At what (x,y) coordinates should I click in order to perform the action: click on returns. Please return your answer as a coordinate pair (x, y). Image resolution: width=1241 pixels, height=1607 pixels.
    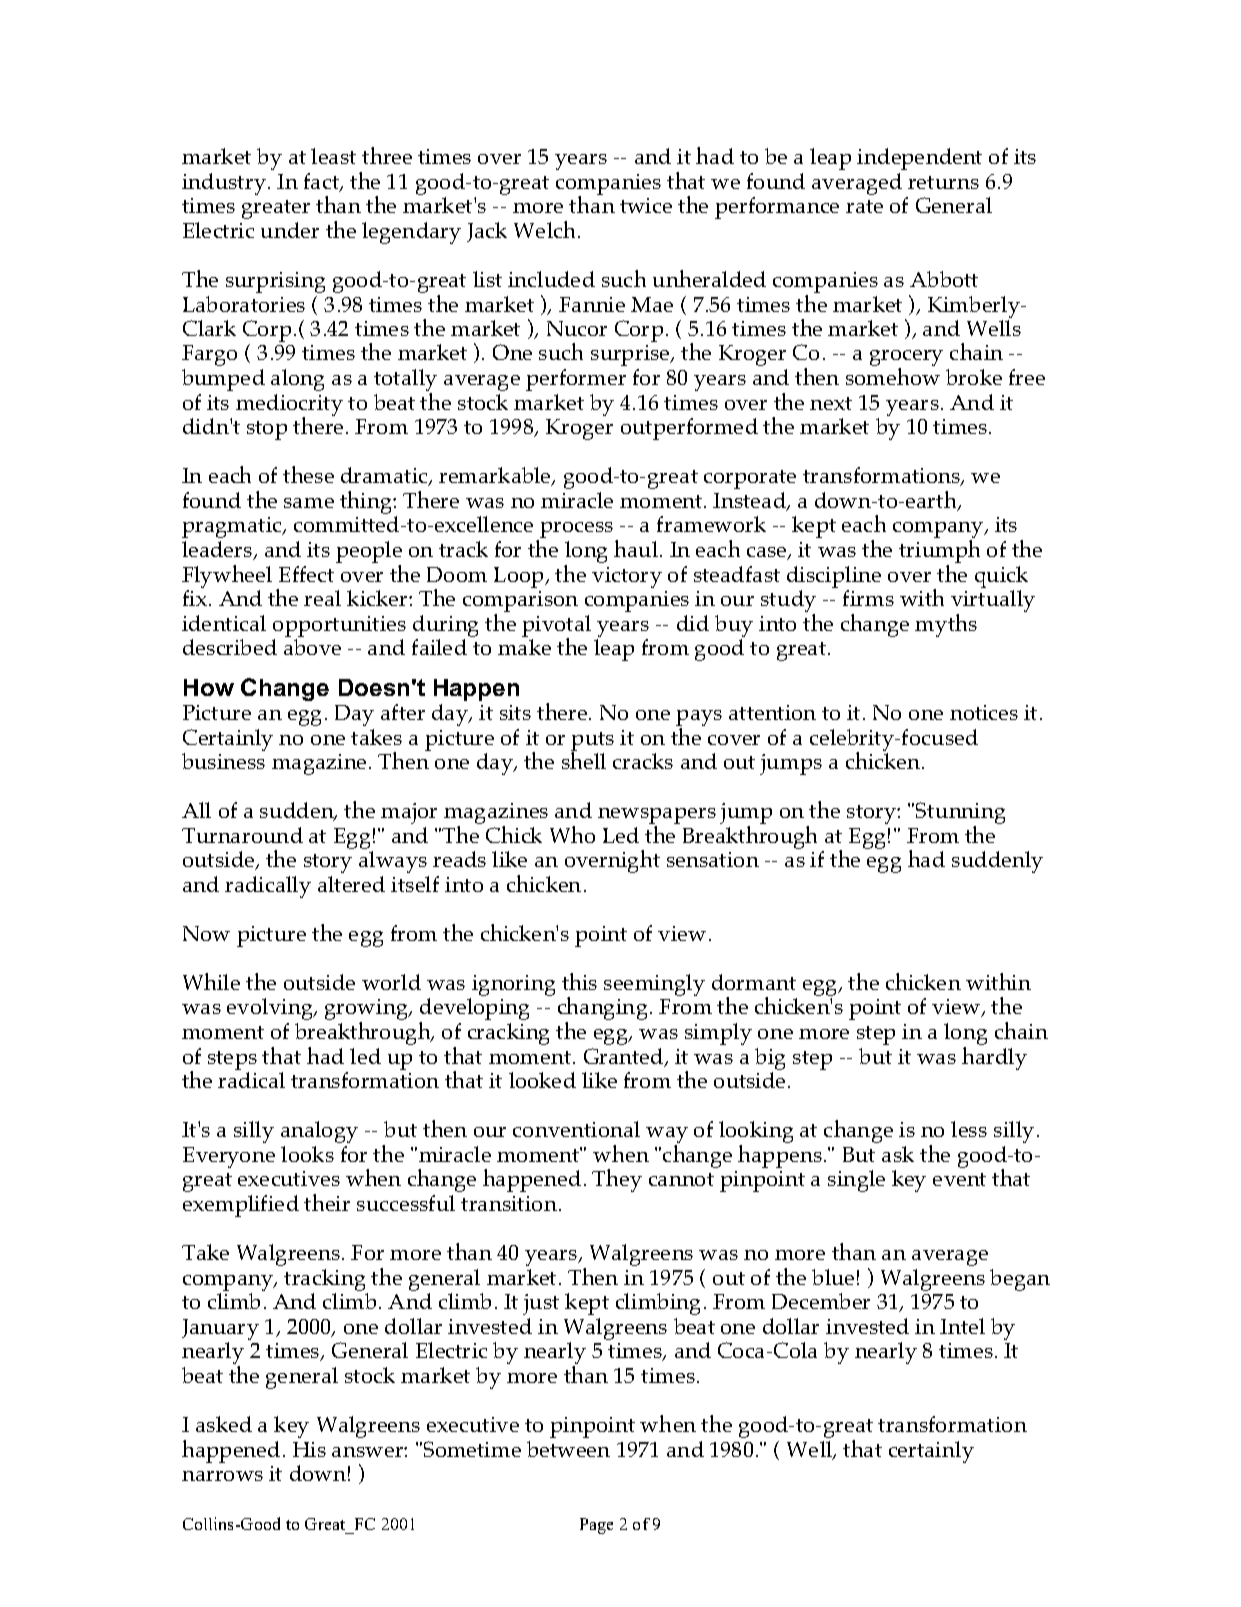
    Looking at the image, I should click on (943, 182).
